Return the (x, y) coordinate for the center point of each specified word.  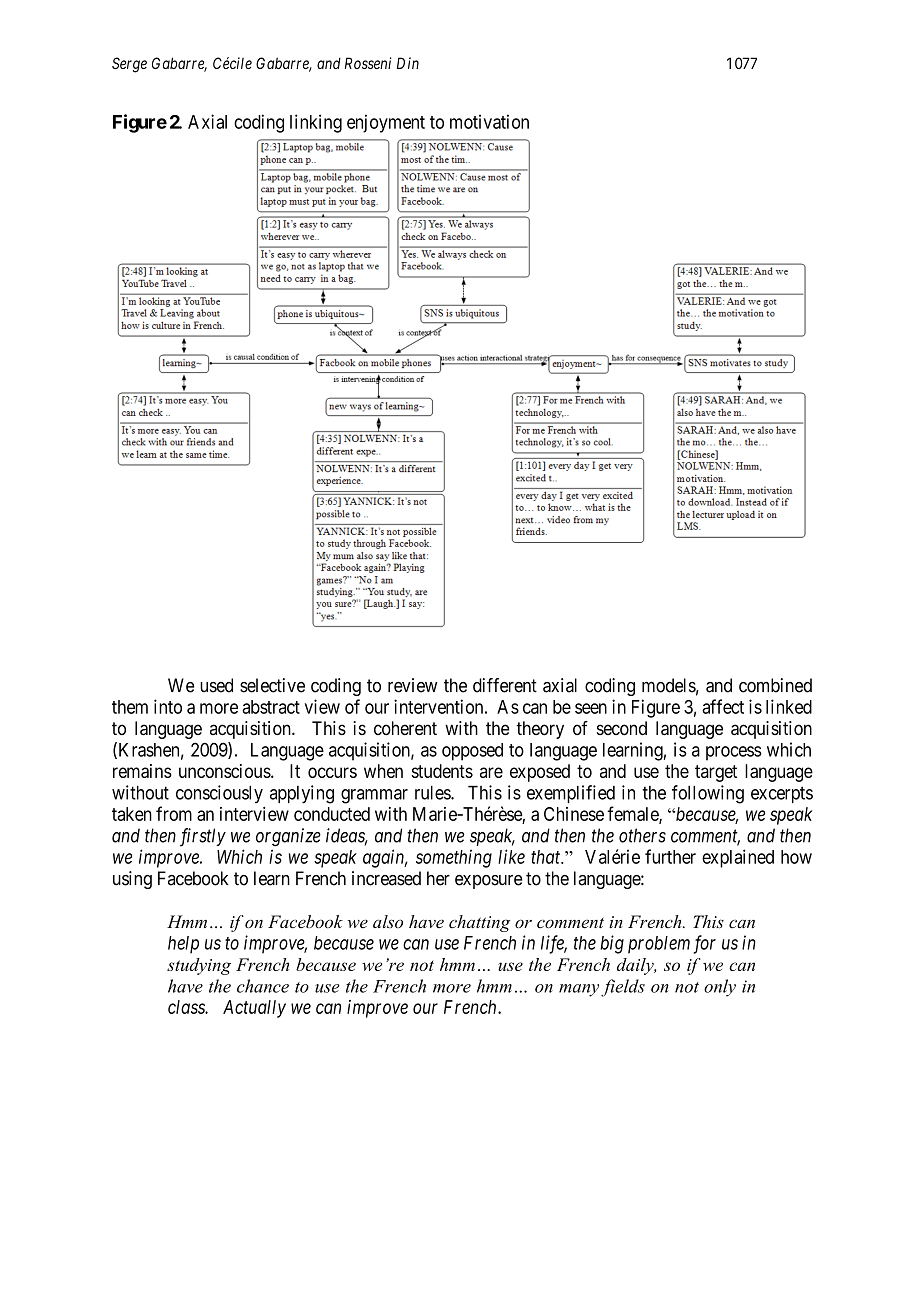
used (216, 685)
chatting (479, 923)
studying (199, 966)
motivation (489, 121)
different (505, 685)
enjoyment (386, 123)
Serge (129, 65)
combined (775, 685)
